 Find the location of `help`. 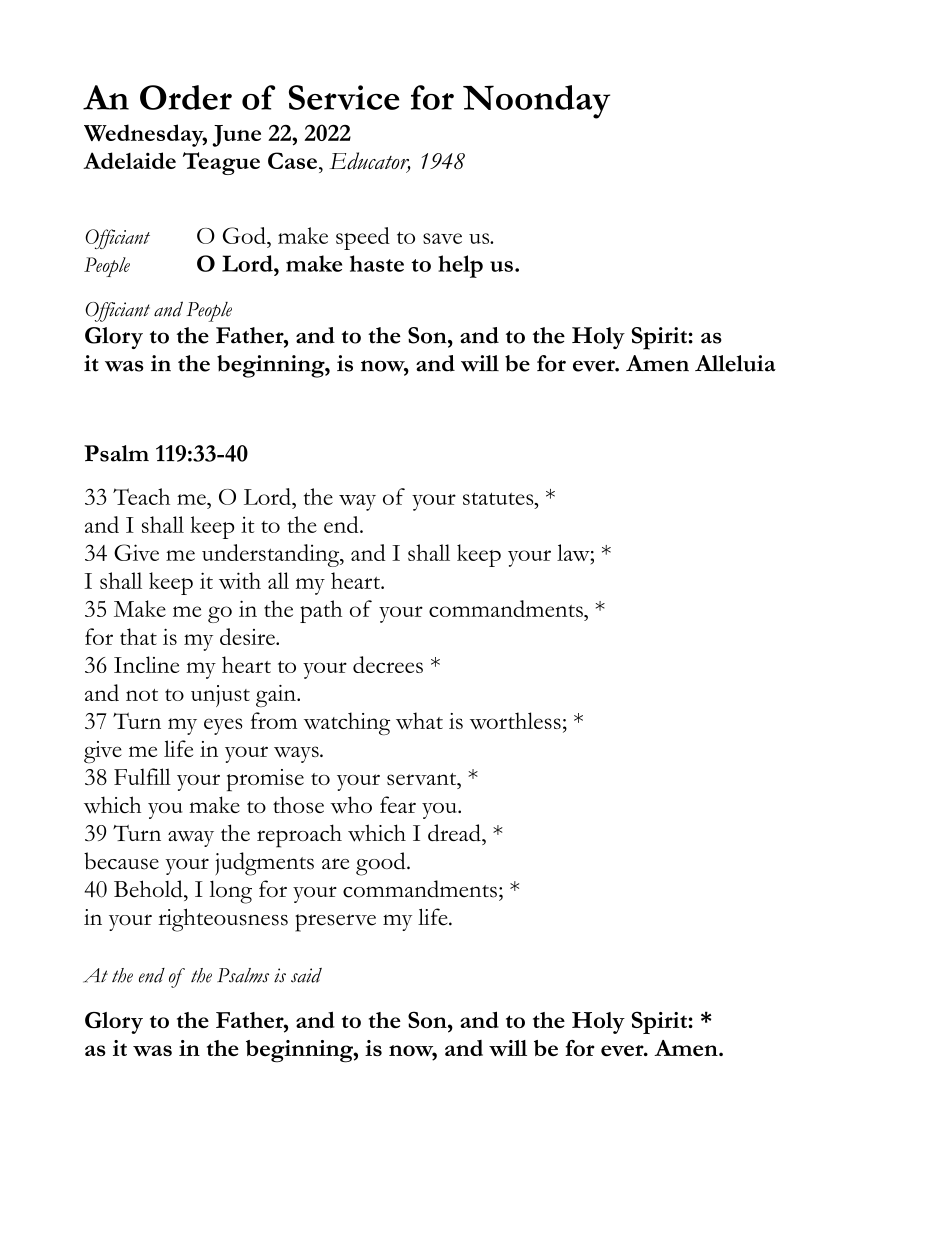

help is located at coordinates (460, 266).
